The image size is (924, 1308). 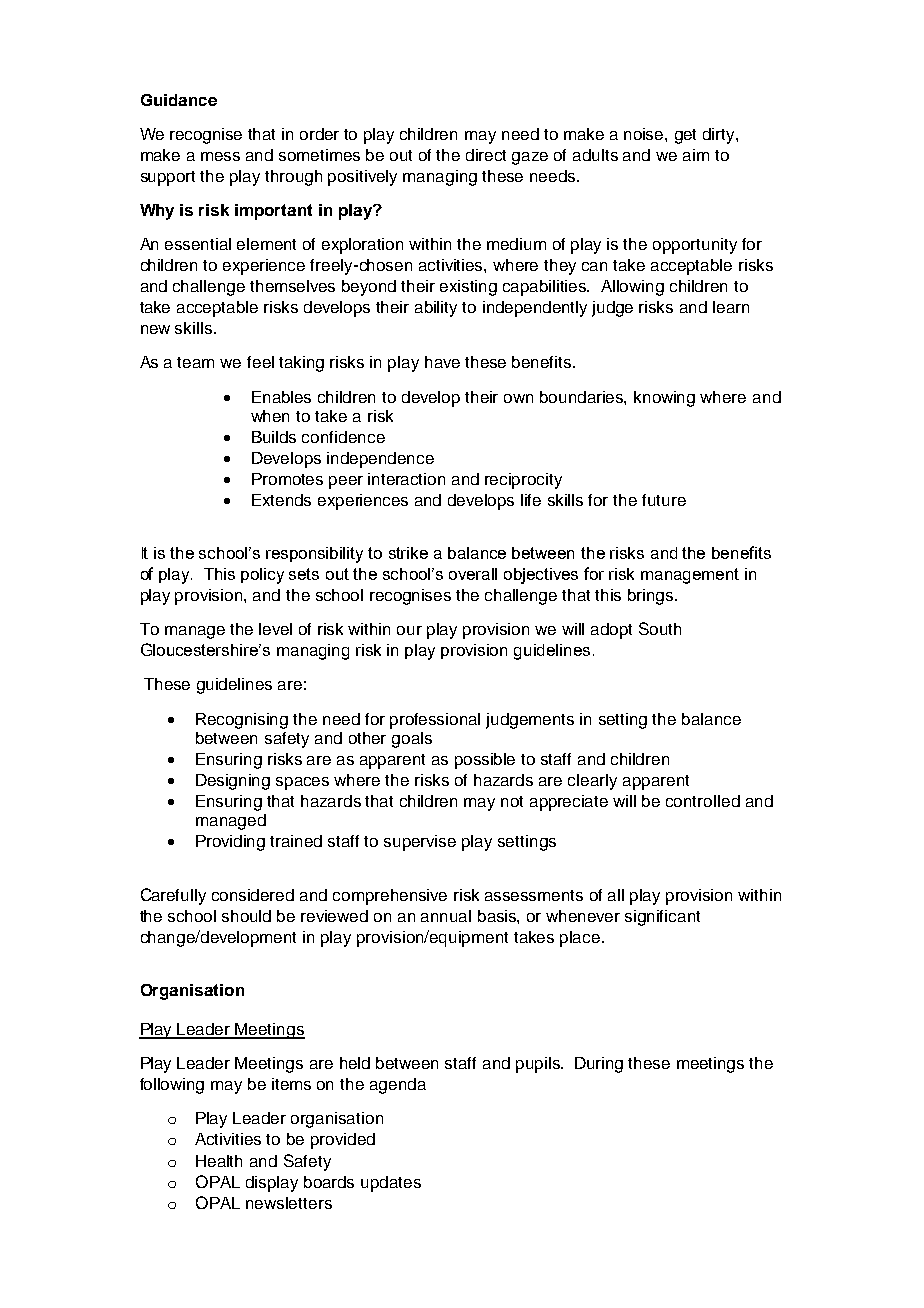 I want to click on direct, so click(x=486, y=155).
